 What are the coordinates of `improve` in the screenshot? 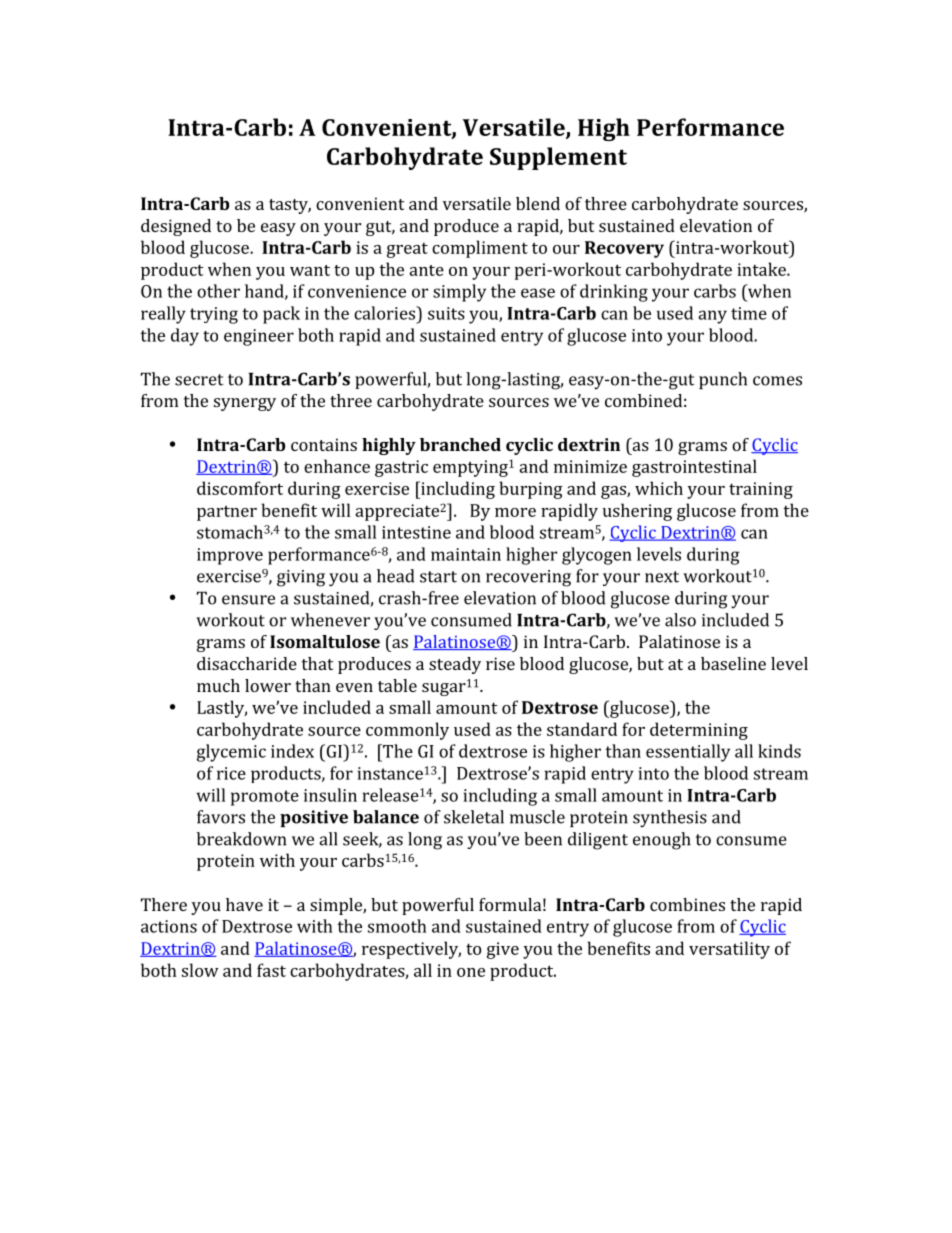 It's located at (230, 556).
